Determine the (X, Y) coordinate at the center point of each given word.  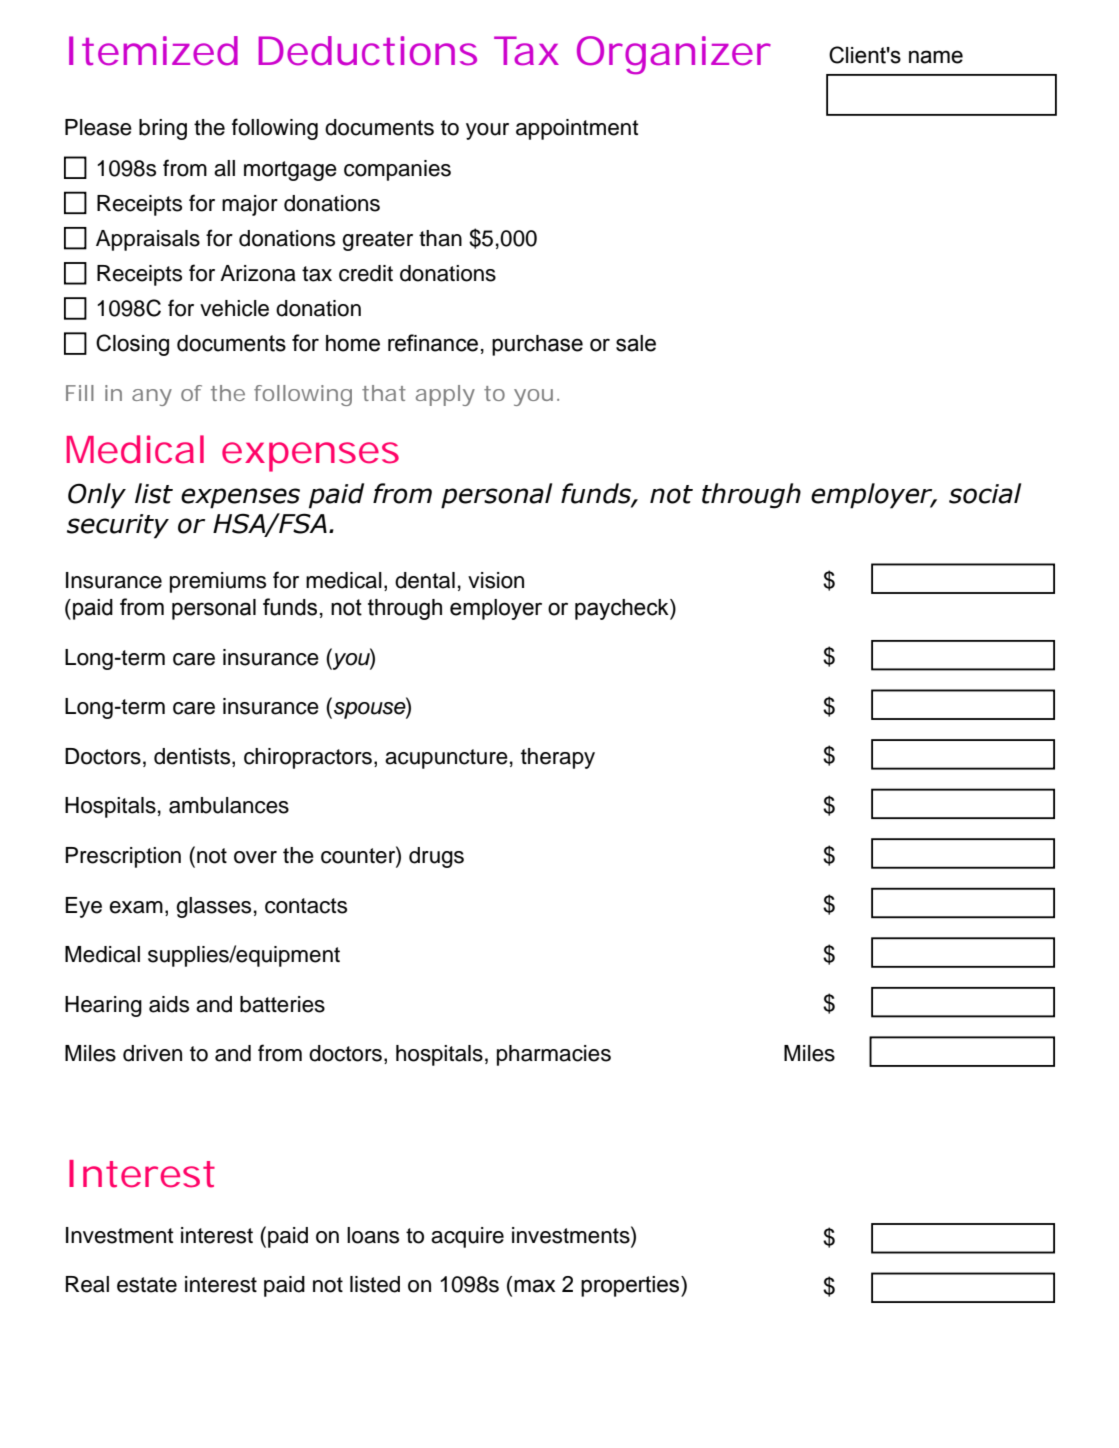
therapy (558, 758)
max (534, 1286)
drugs (436, 857)
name (936, 57)
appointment (577, 129)
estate (147, 1285)
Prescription (123, 857)
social (985, 493)
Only (97, 496)
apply (445, 395)
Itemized (153, 51)
